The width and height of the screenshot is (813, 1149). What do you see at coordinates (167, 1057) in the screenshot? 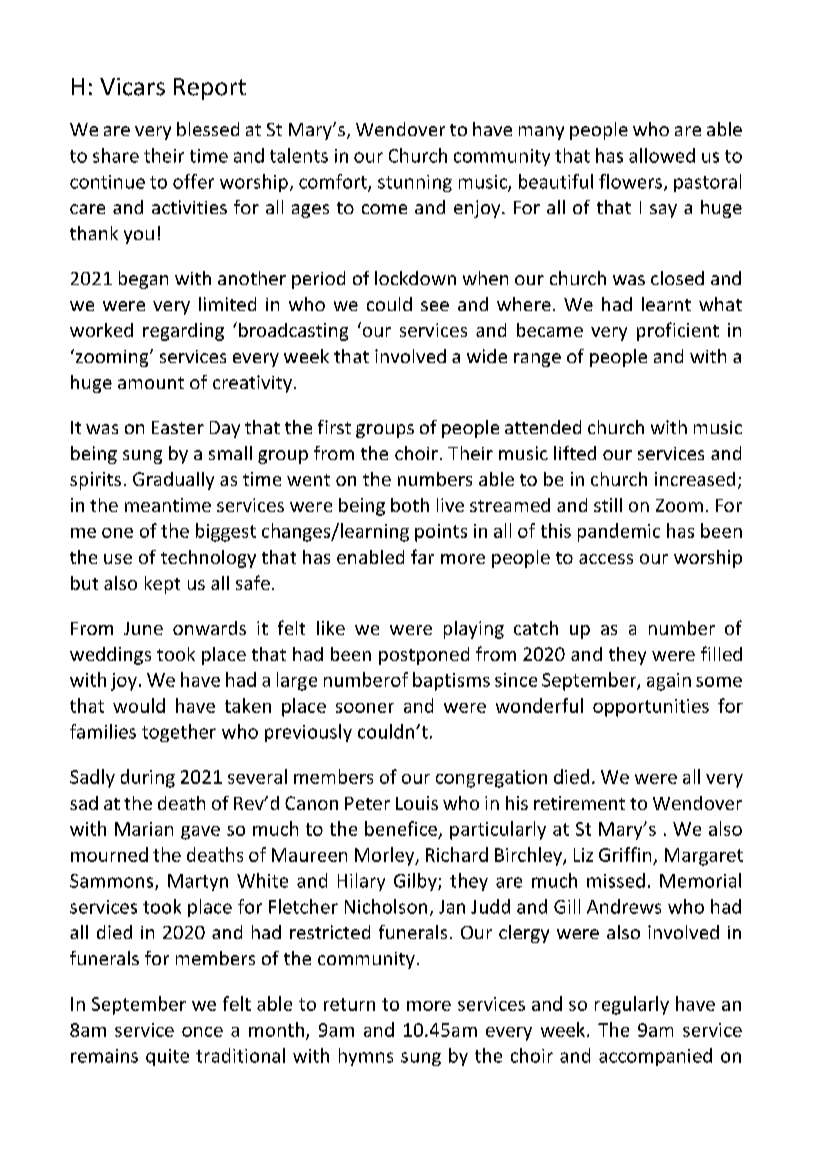
I see `quite` at bounding box center [167, 1057].
